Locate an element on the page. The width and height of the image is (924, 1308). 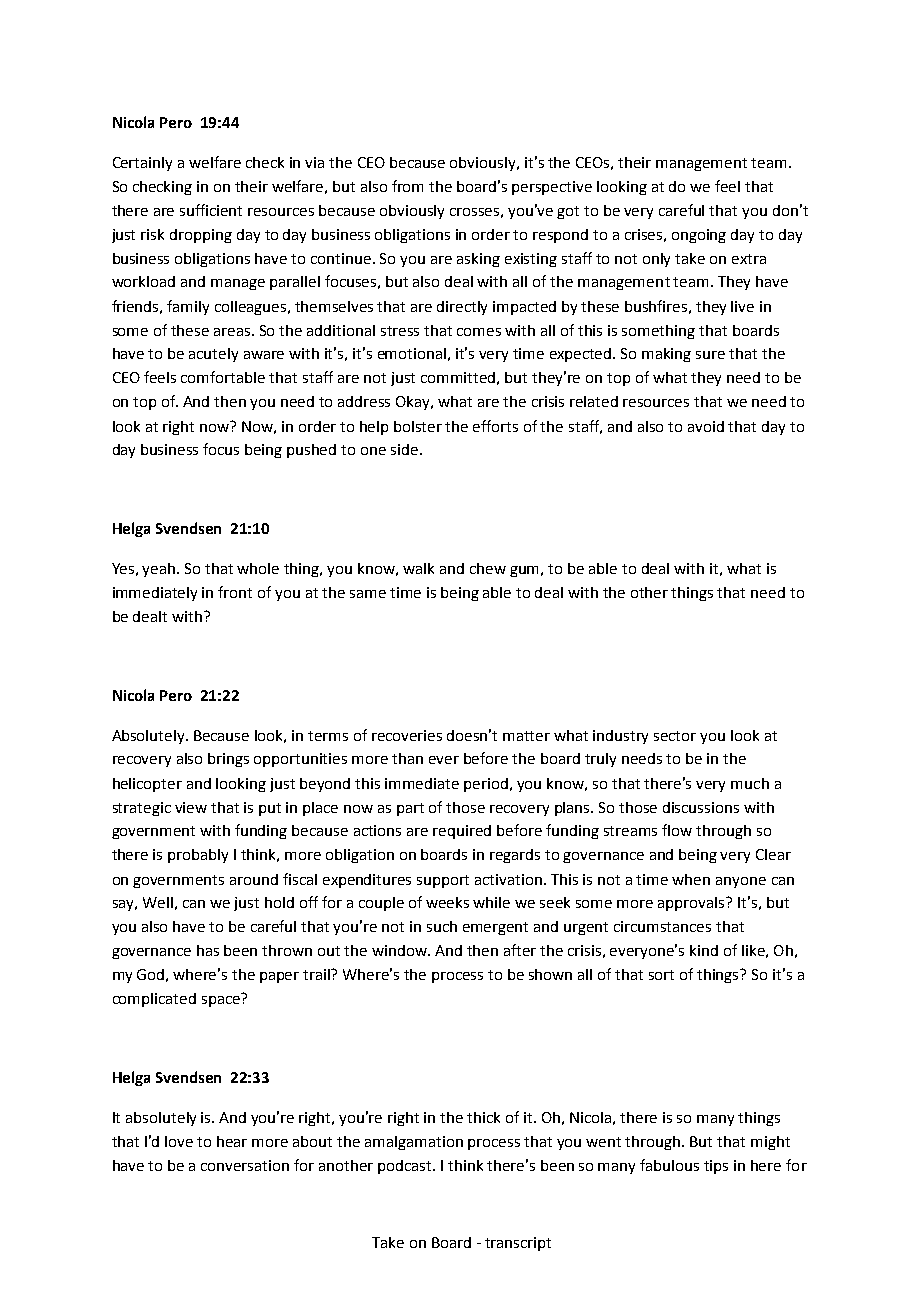
brings is located at coordinates (228, 760).
